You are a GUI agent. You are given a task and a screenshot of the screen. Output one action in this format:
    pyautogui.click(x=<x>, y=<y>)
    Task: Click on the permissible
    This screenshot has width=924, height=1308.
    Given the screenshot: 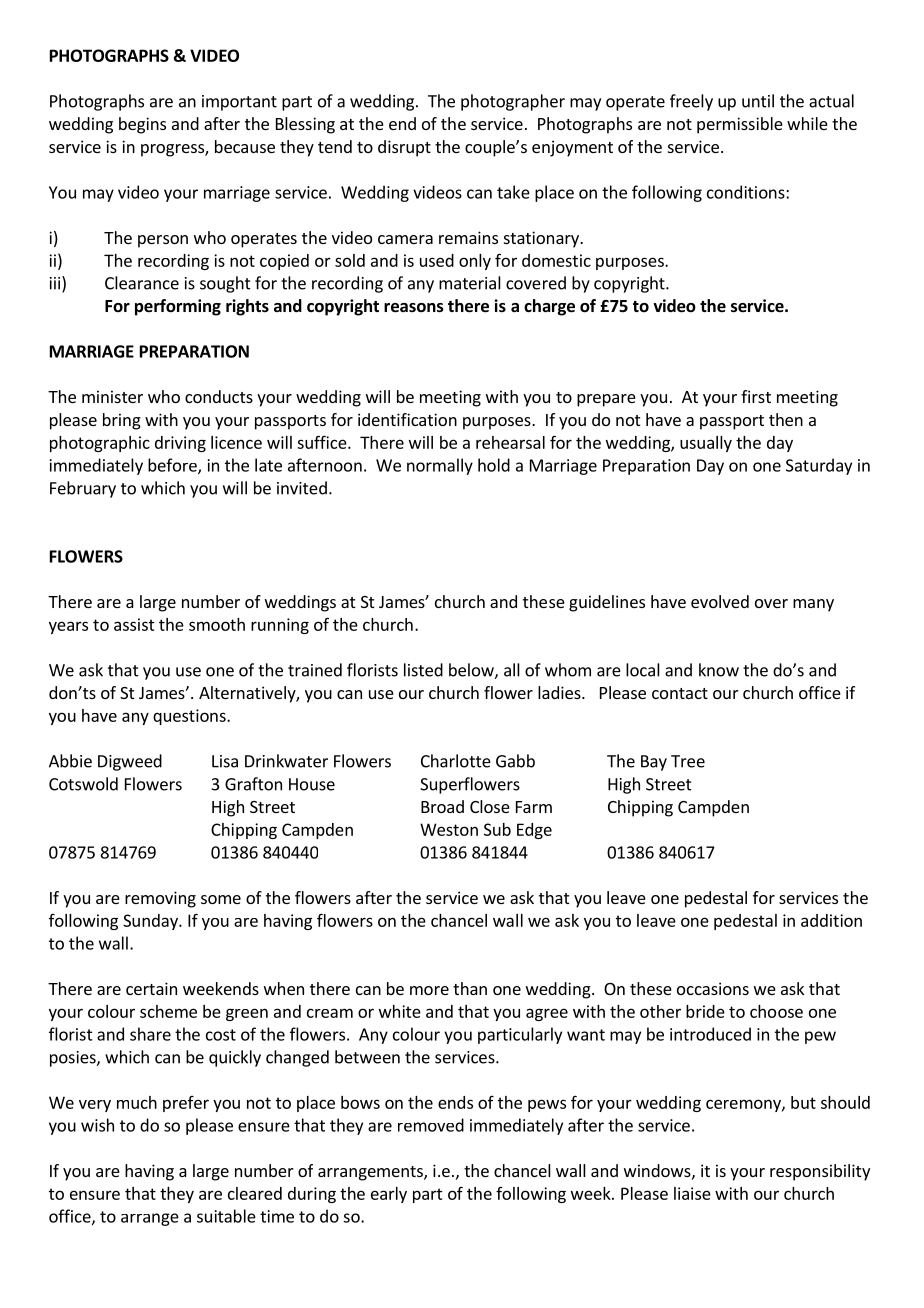 What is the action you would take?
    pyautogui.click(x=740, y=125)
